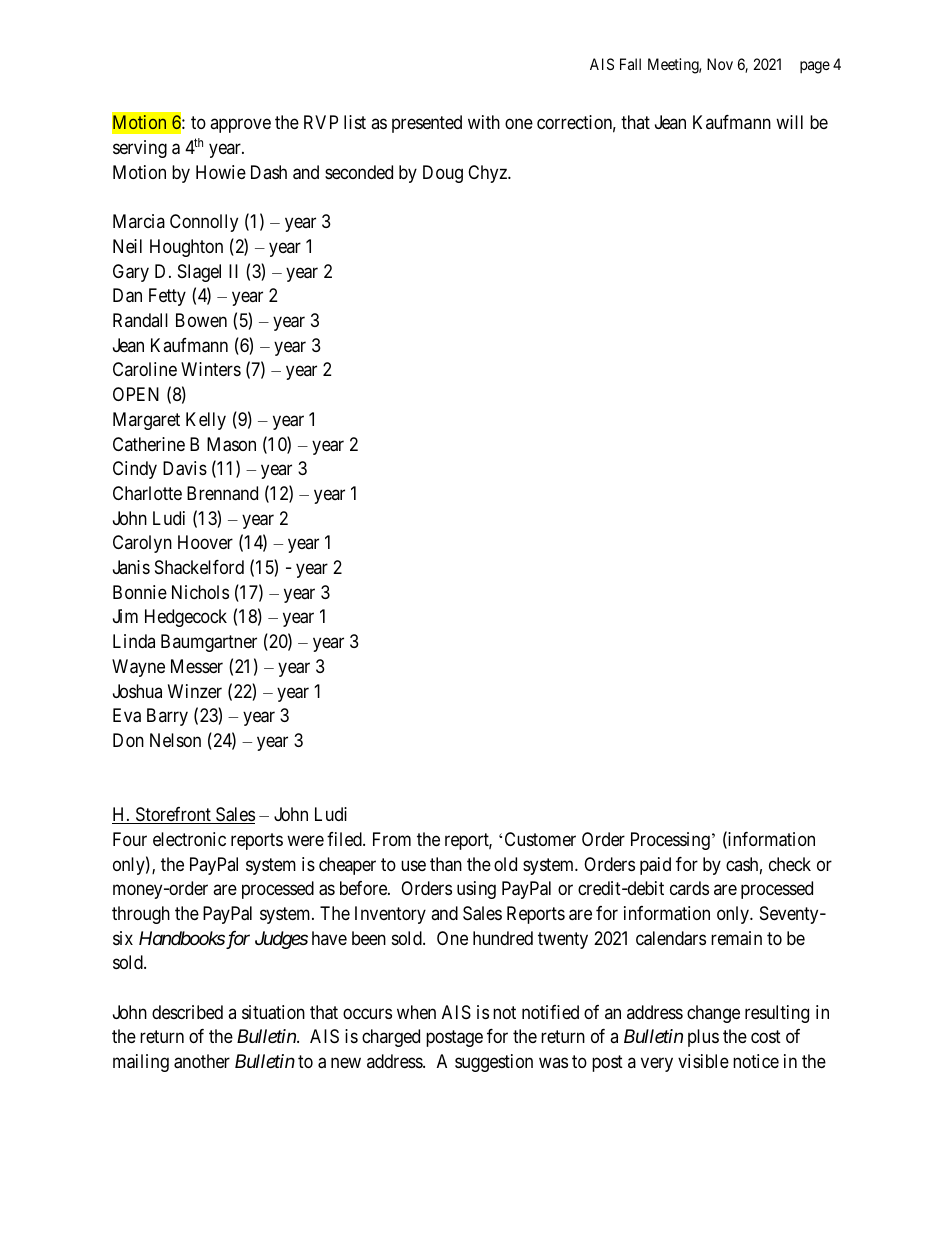 The image size is (952, 1233). Describe the element at coordinates (484, 122) in the page. I see `with` at that location.
